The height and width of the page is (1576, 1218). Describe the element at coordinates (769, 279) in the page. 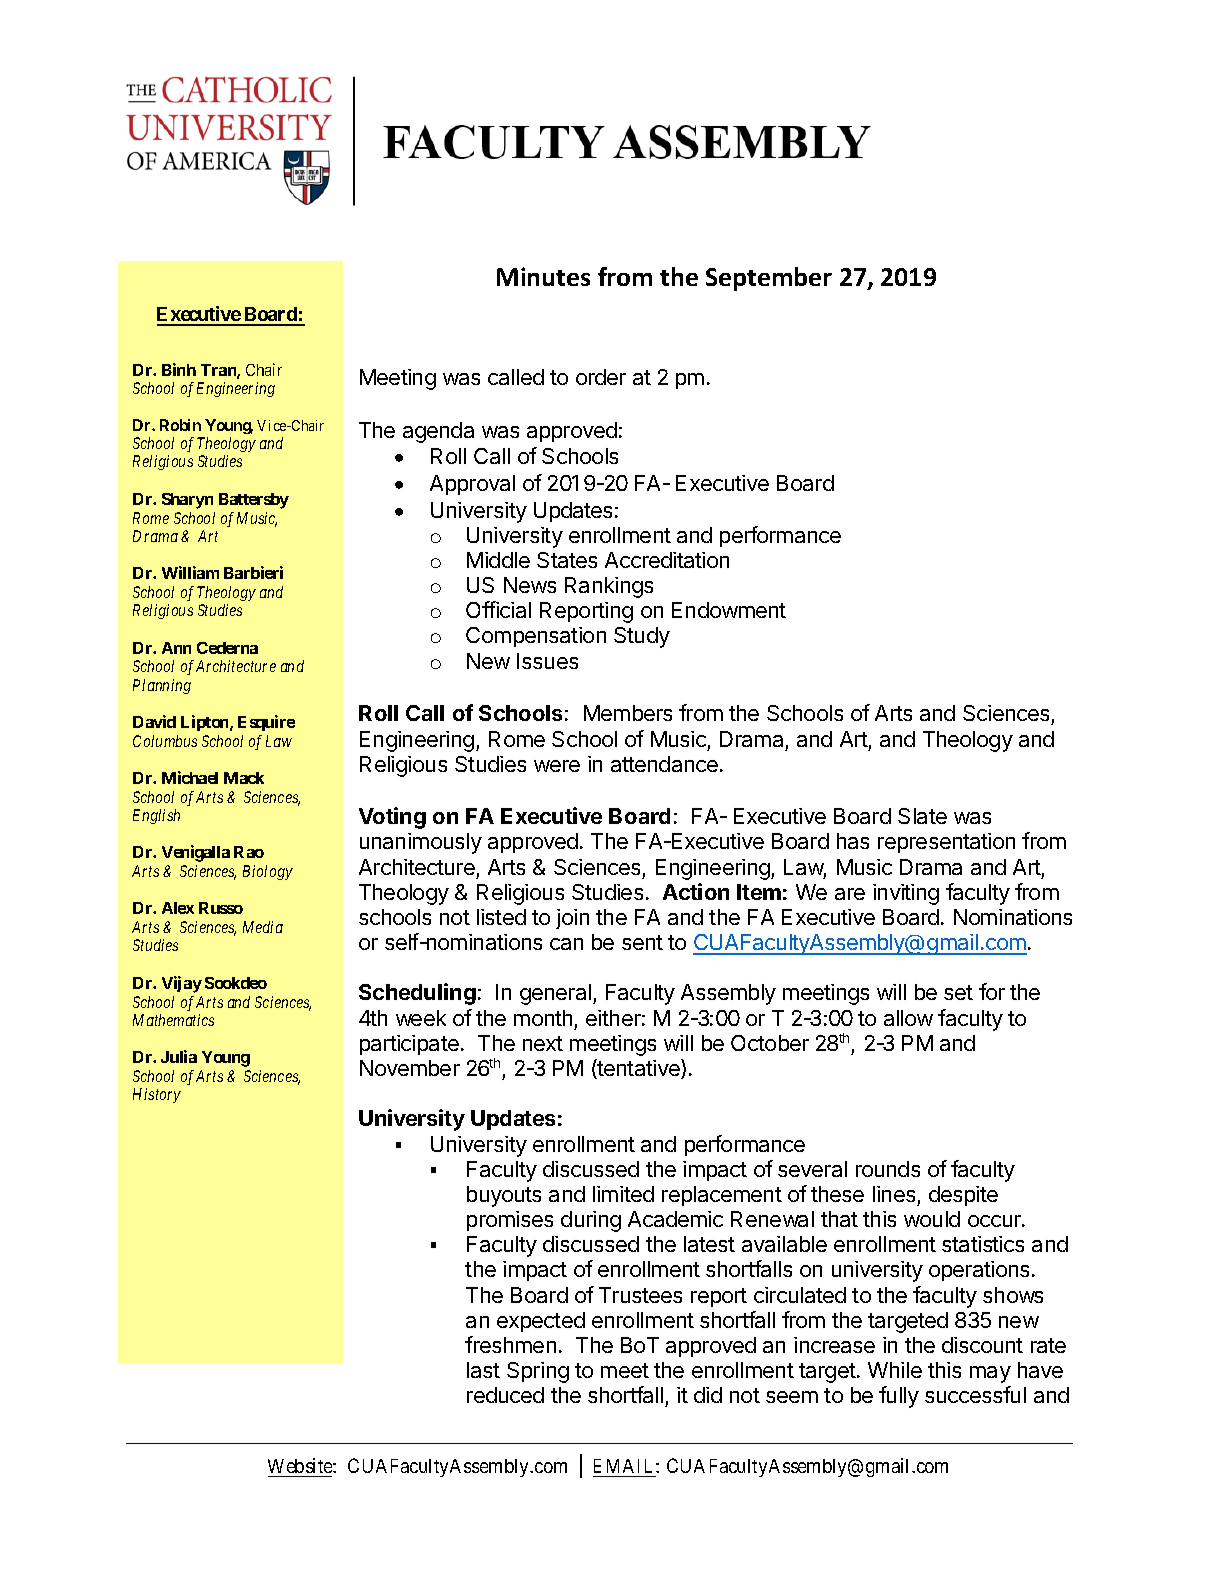

I see `September` at that location.
